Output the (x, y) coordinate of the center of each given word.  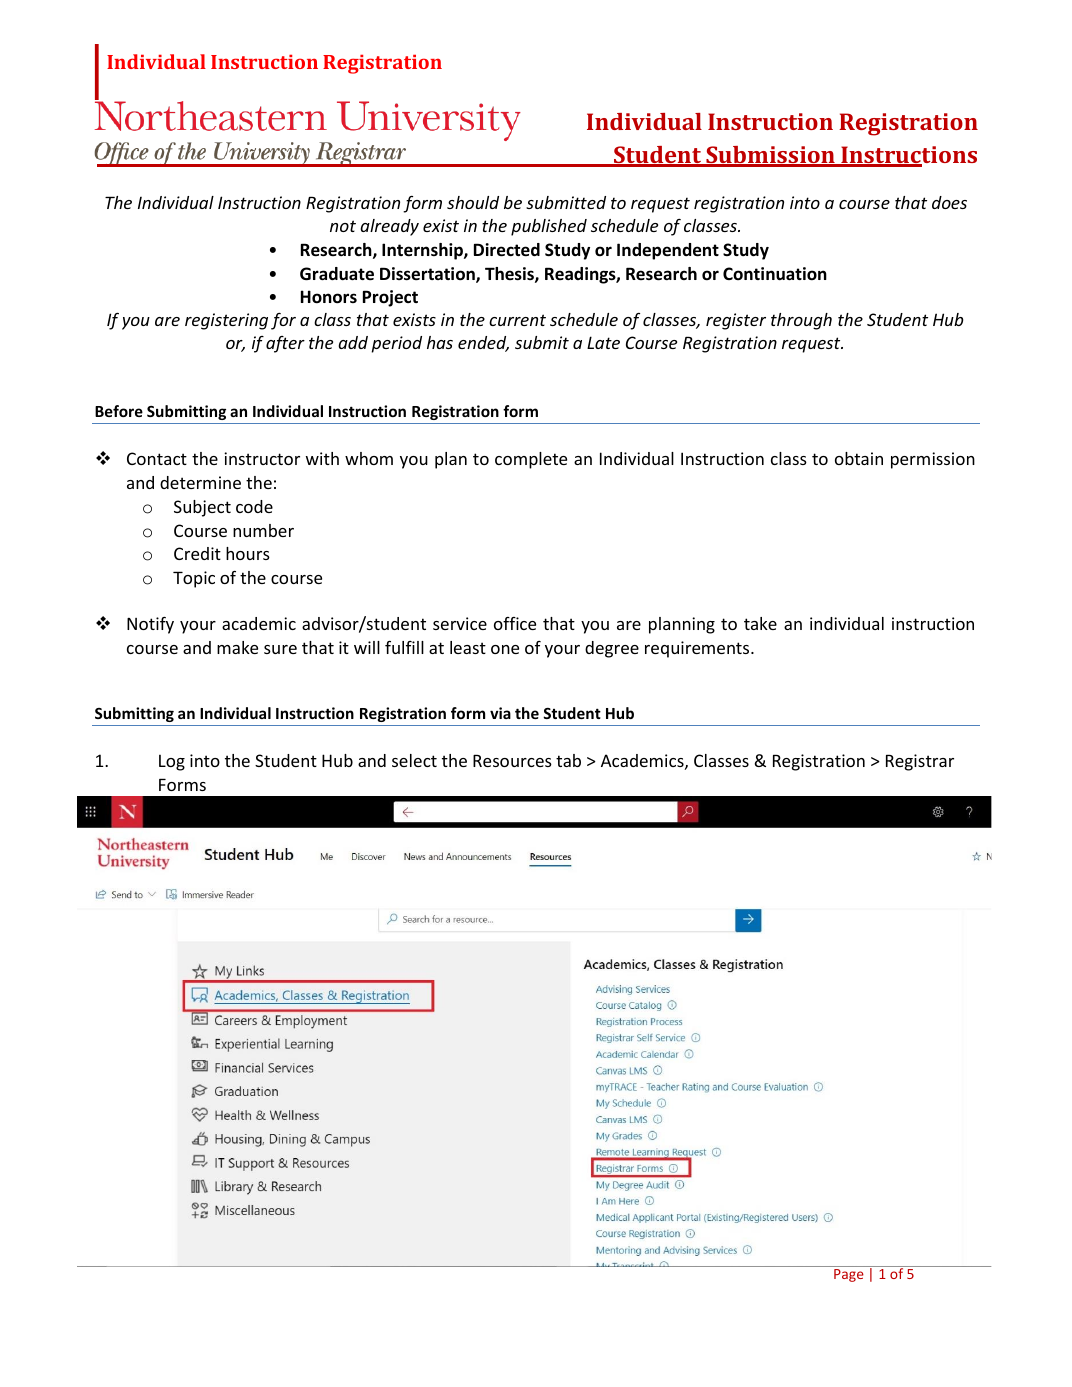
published (549, 227)
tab (568, 760)
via (500, 713)
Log (172, 762)
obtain (859, 458)
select (414, 760)
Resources (512, 760)
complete (531, 460)
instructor (262, 458)
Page (849, 1275)
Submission (770, 156)
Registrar (920, 762)
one (505, 649)
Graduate (337, 274)
